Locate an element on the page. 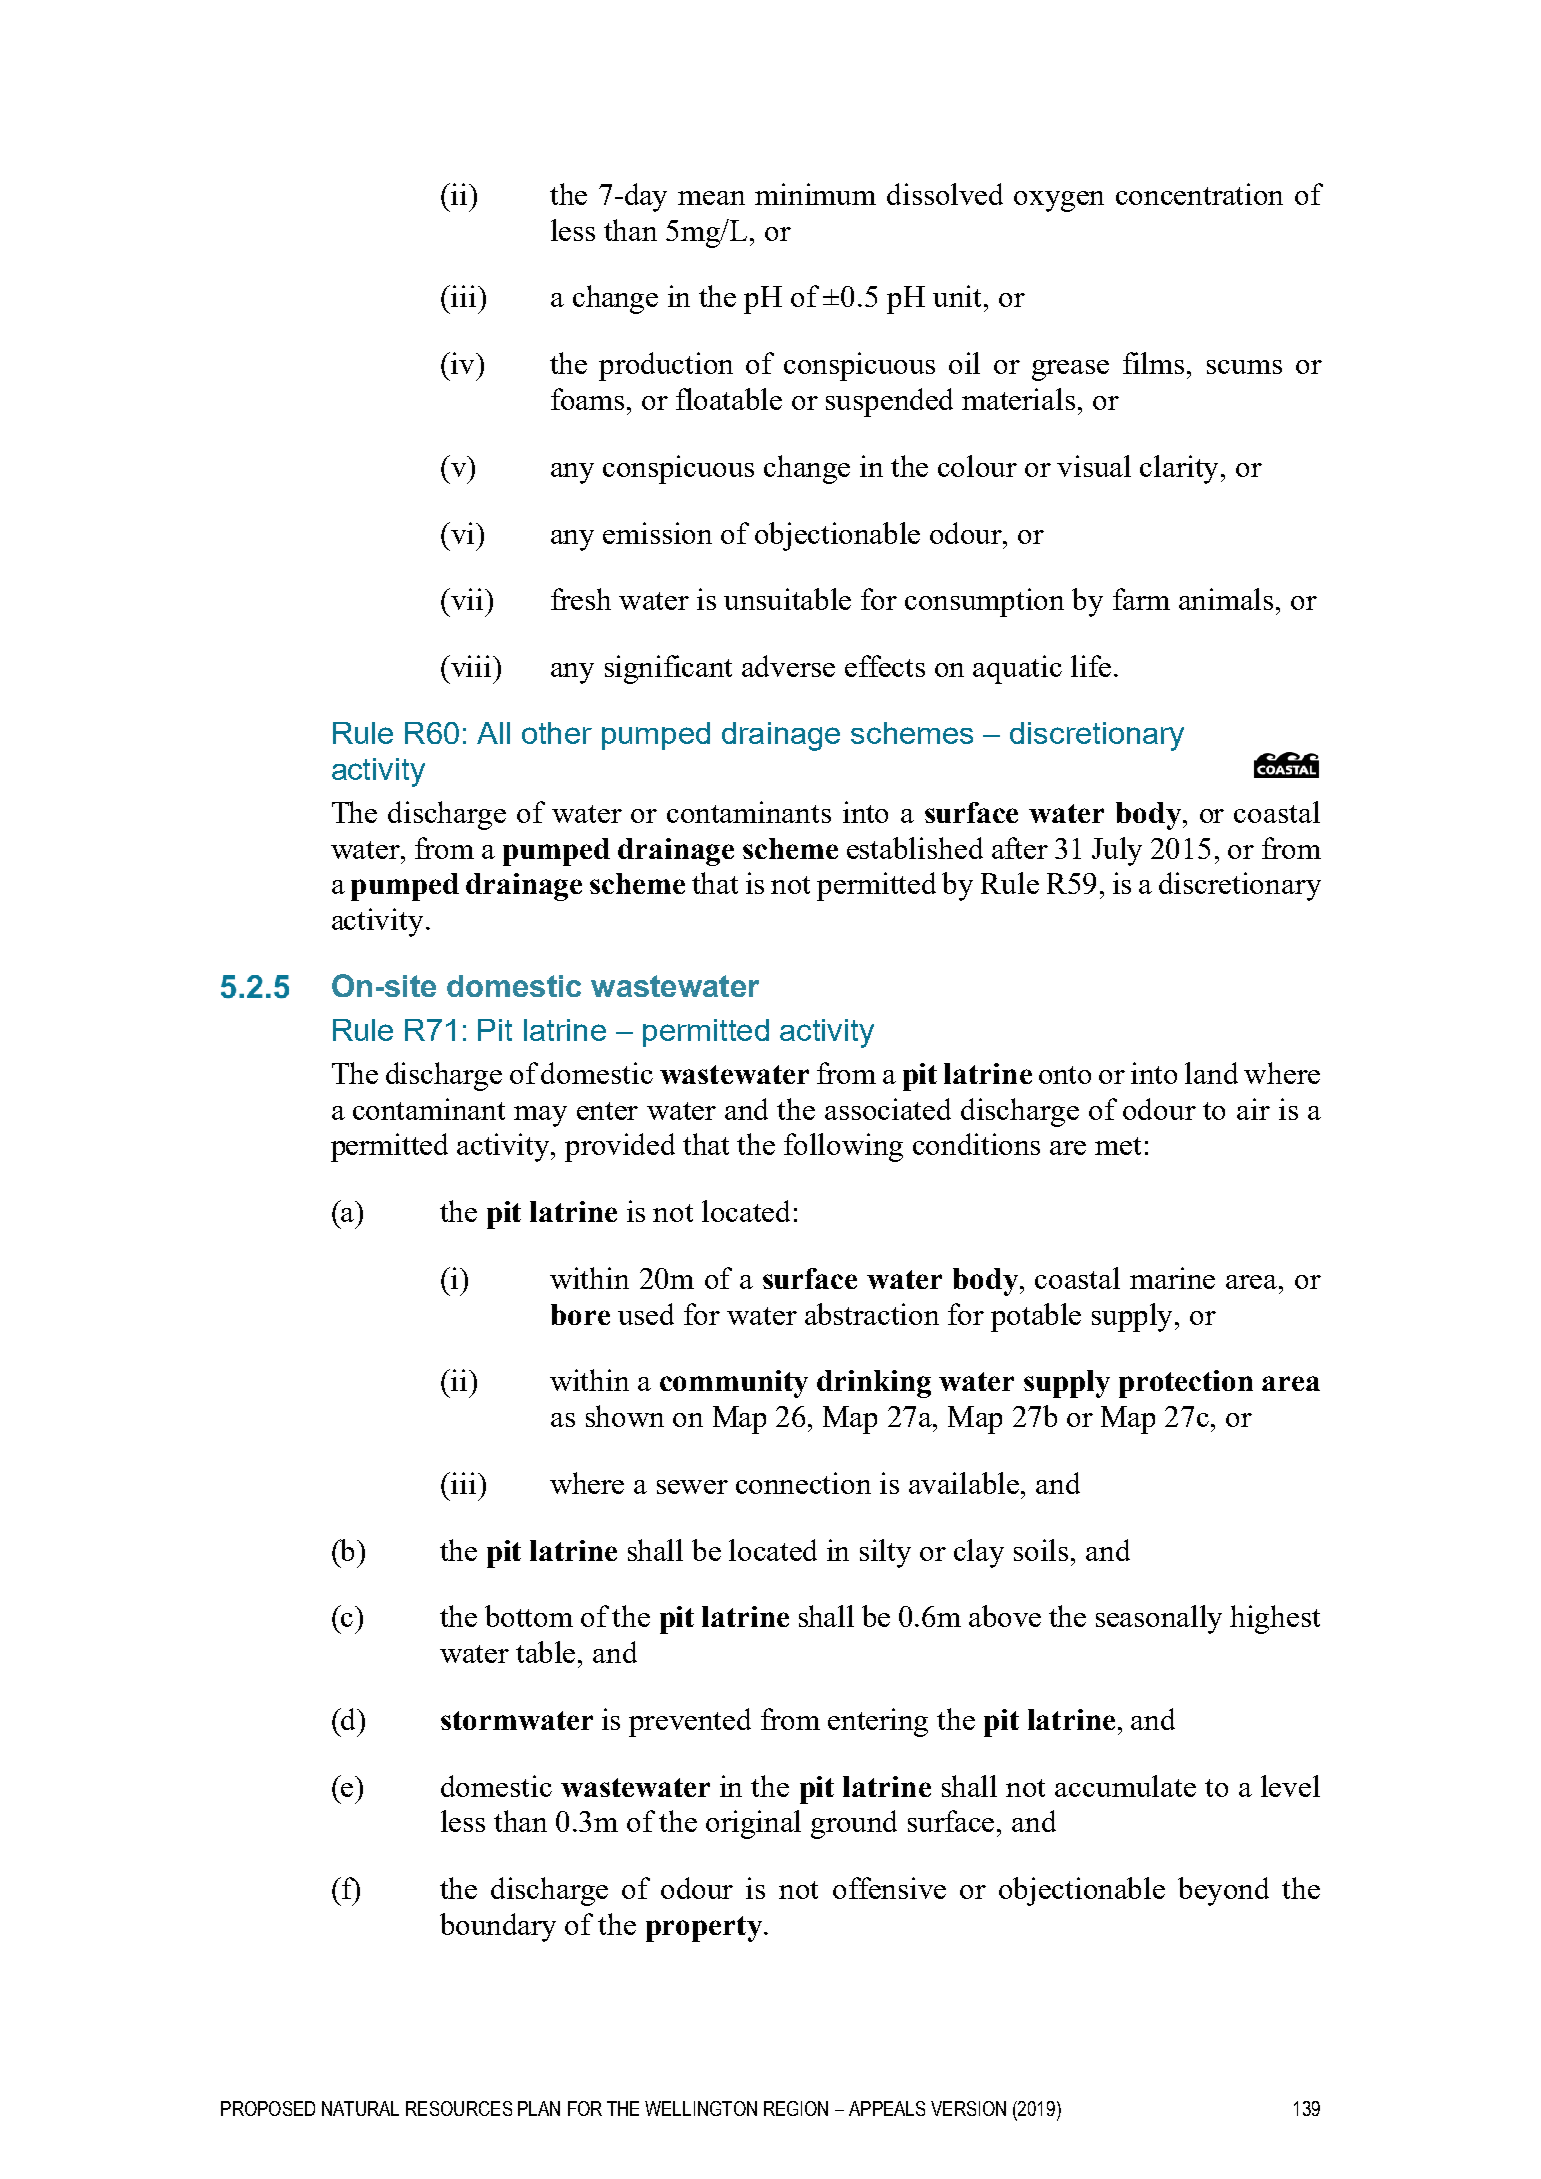 This page has height=2179, width=1541. may is located at coordinates (540, 1116).
